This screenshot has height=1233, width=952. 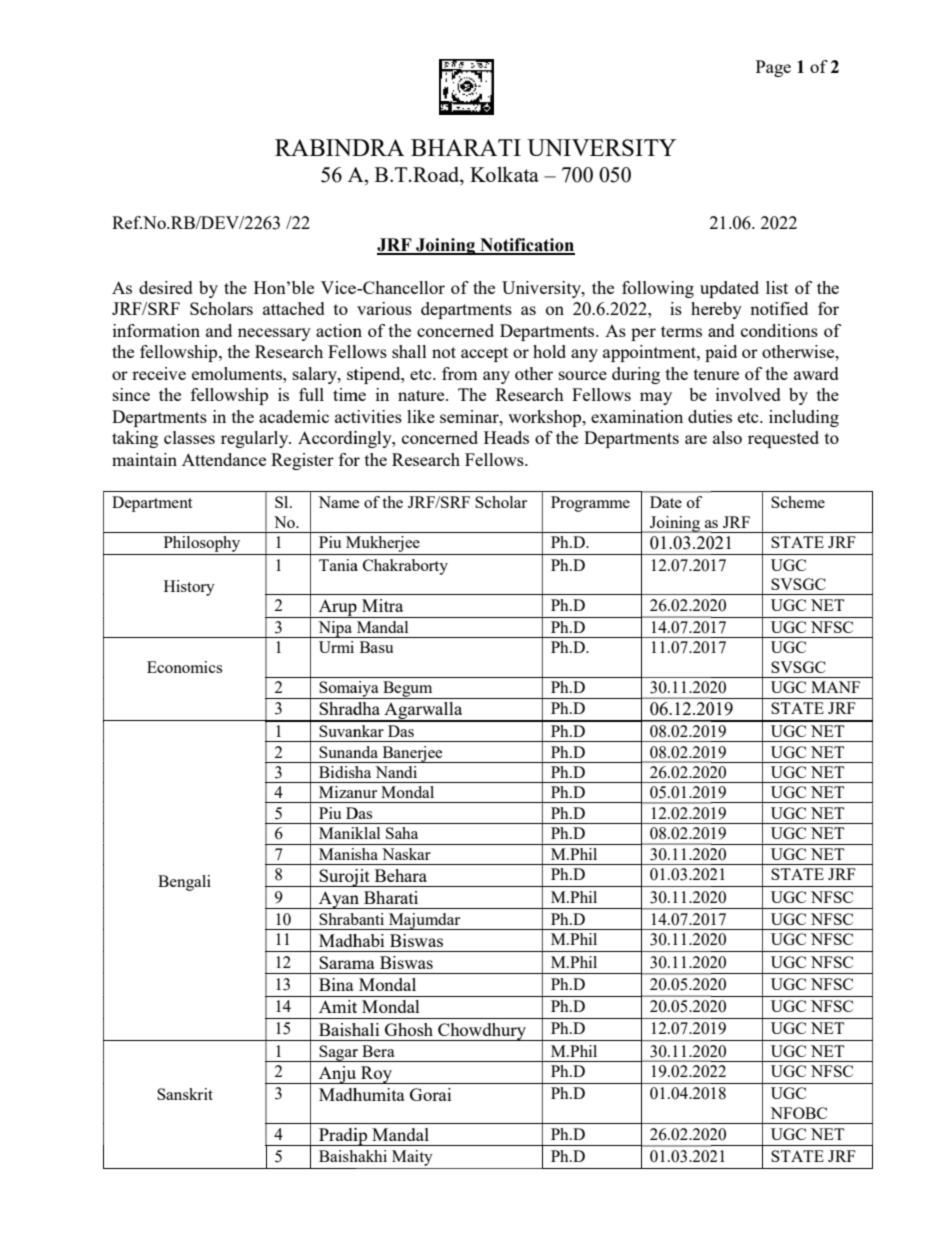 What do you see at coordinates (590, 504) in the screenshot?
I see `Programme` at bounding box center [590, 504].
